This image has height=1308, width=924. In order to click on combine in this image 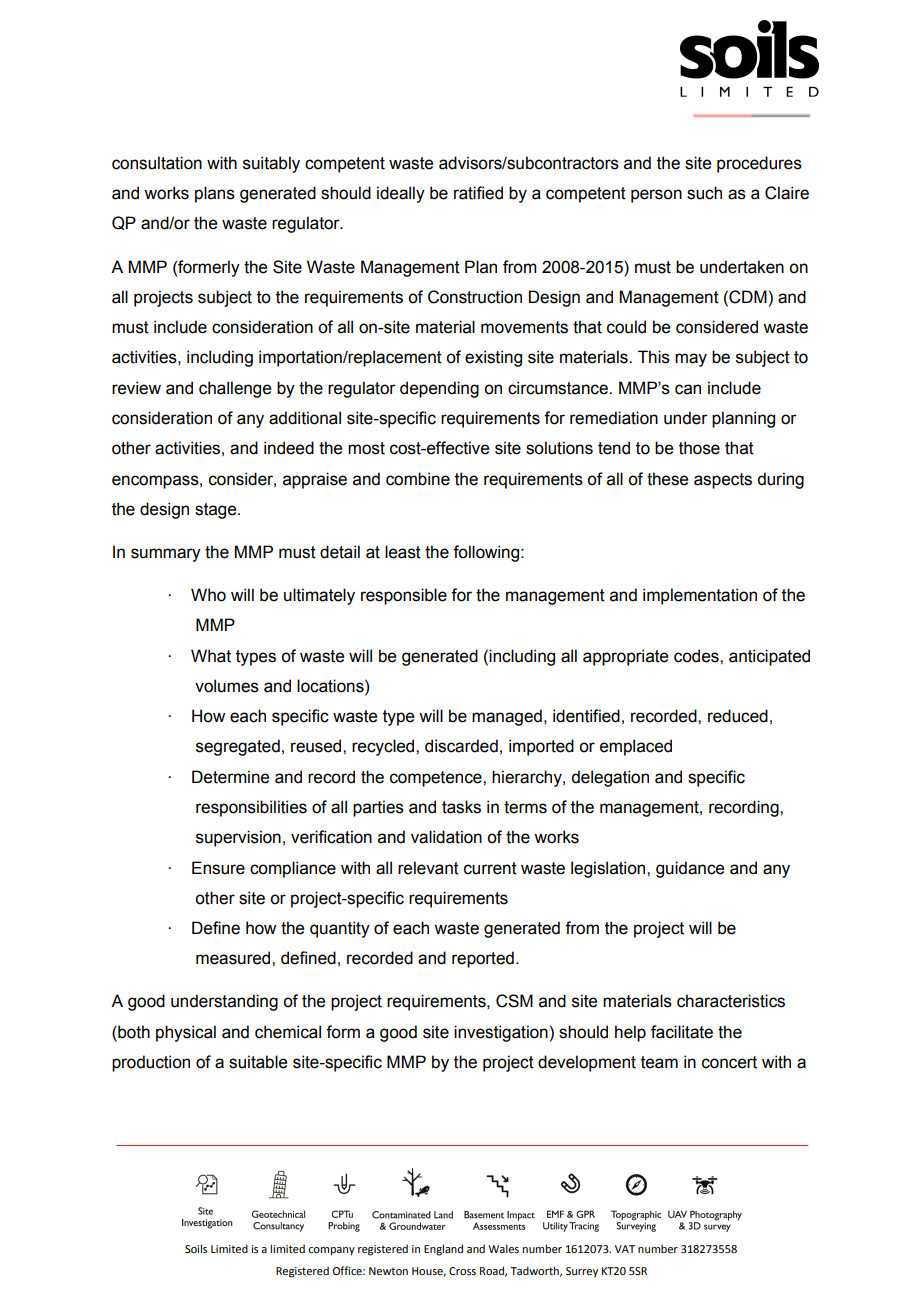, I will do `click(418, 479)`.
